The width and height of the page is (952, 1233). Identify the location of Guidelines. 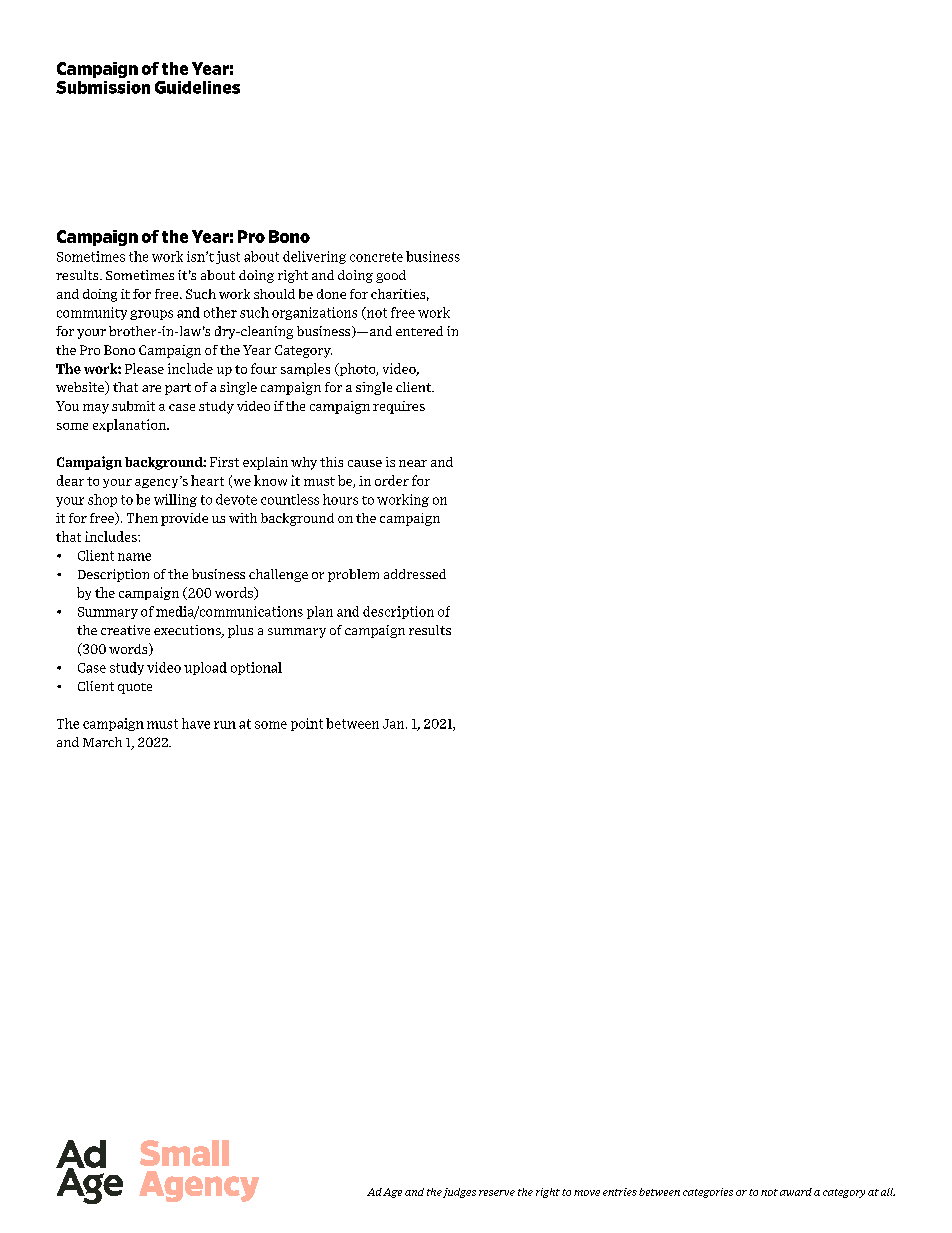
(197, 87).
